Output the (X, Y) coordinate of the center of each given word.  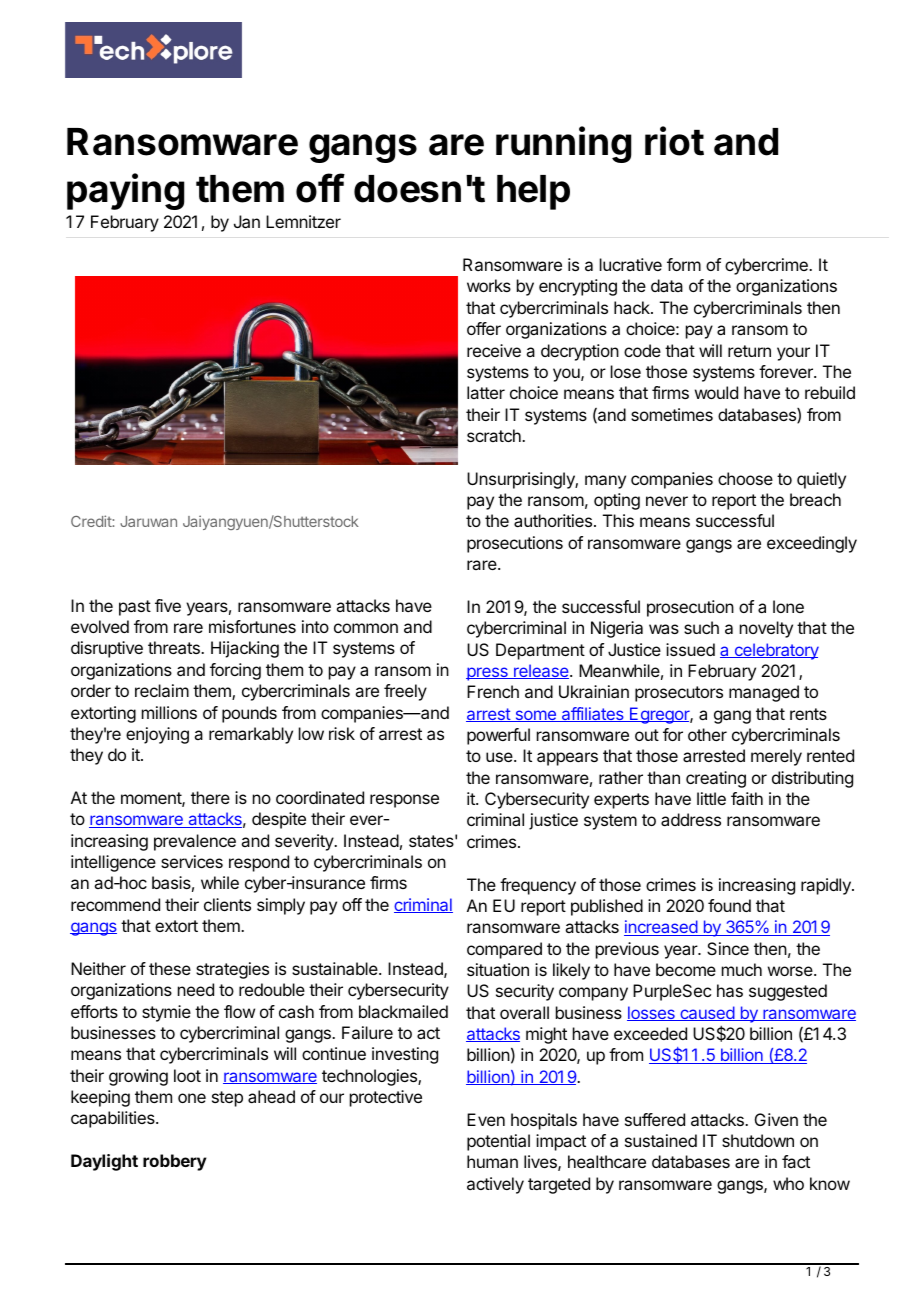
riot (674, 141)
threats (175, 647)
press (488, 674)
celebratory (775, 651)
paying (126, 191)
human (492, 1161)
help (533, 192)
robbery (175, 1162)
